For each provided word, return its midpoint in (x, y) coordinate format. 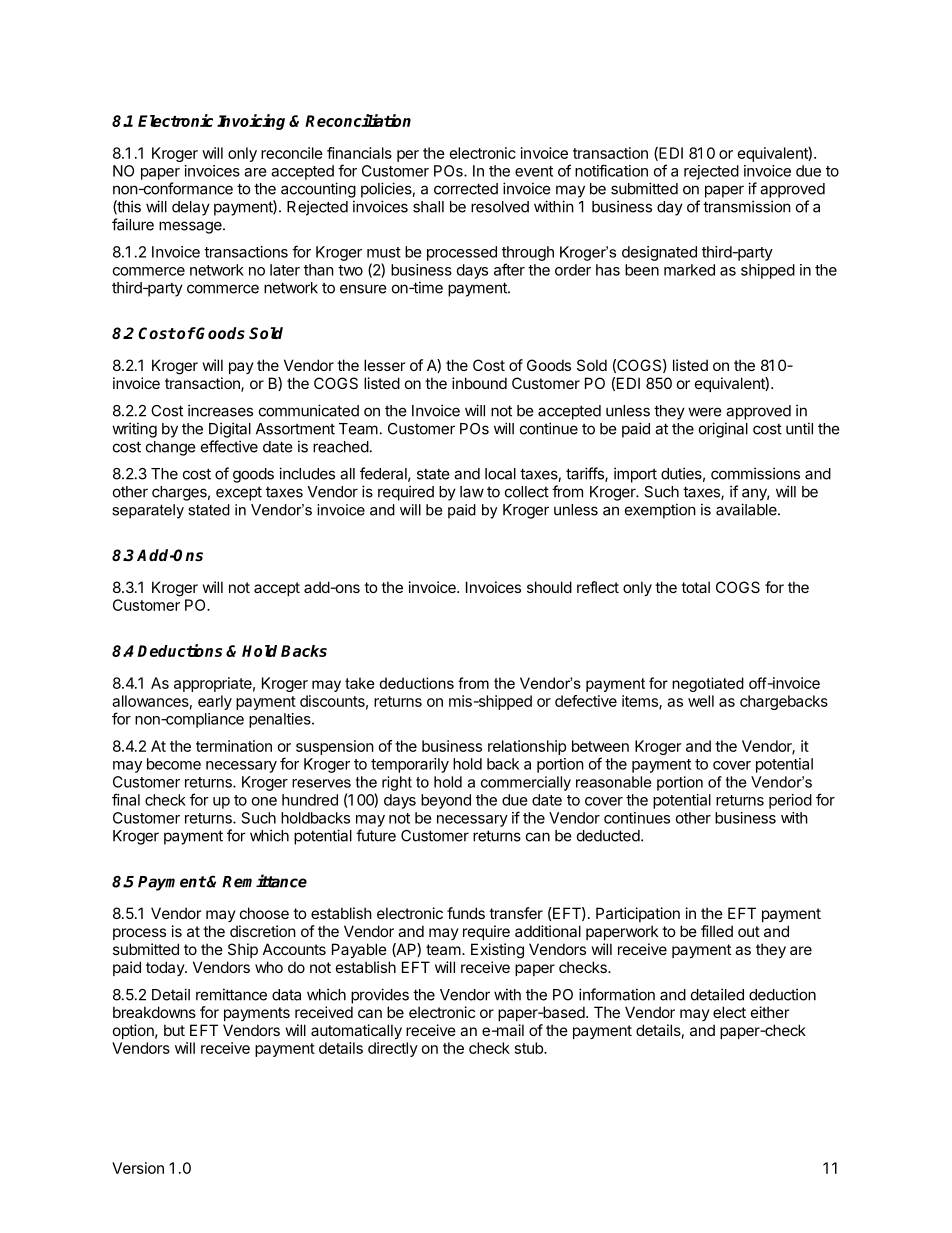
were (705, 412)
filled (717, 931)
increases (220, 410)
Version (138, 1168)
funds (466, 913)
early (215, 702)
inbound (479, 383)
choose (264, 913)
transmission (747, 206)
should (549, 587)
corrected (466, 189)
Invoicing (251, 122)
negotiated (708, 684)
